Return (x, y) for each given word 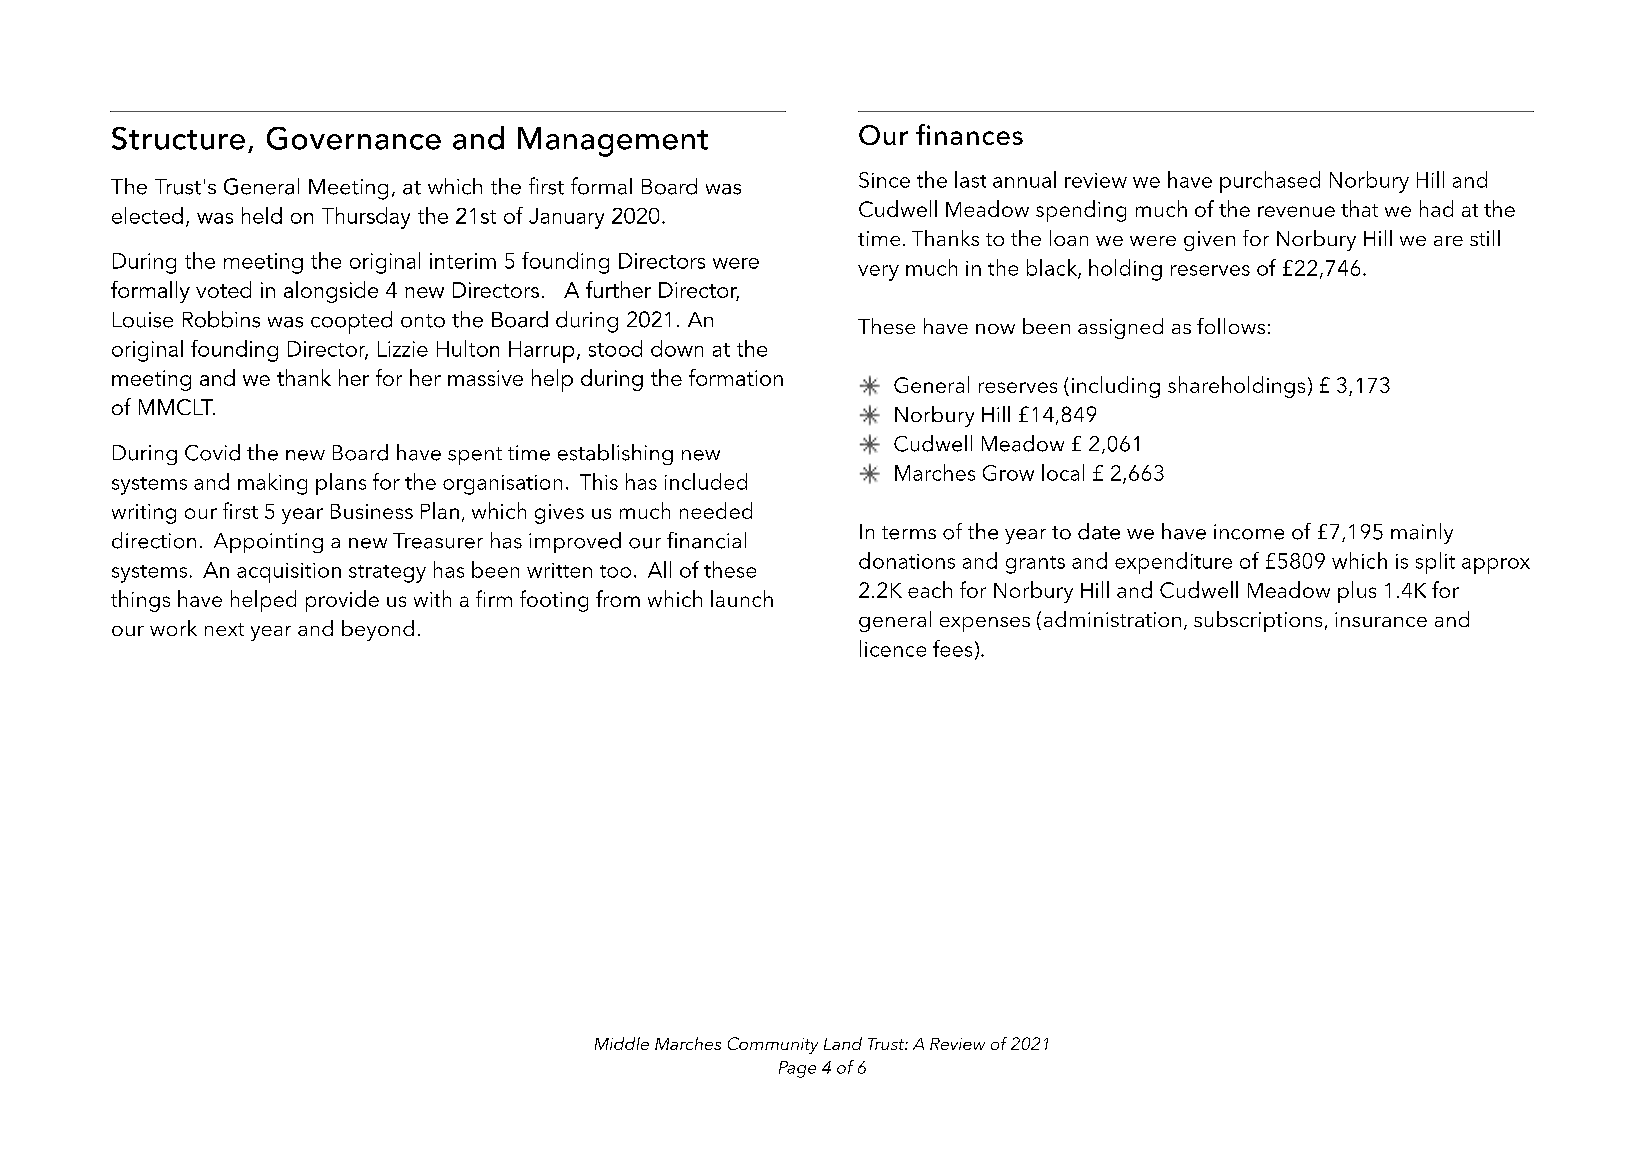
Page (797, 1069)
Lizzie (403, 349)
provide (342, 601)
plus (1357, 592)
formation (736, 377)
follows (1231, 326)
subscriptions (1258, 621)
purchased (1270, 182)
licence (893, 648)
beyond (378, 630)
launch (742, 598)
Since (884, 180)
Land (843, 1043)
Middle (622, 1043)
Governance (354, 138)
